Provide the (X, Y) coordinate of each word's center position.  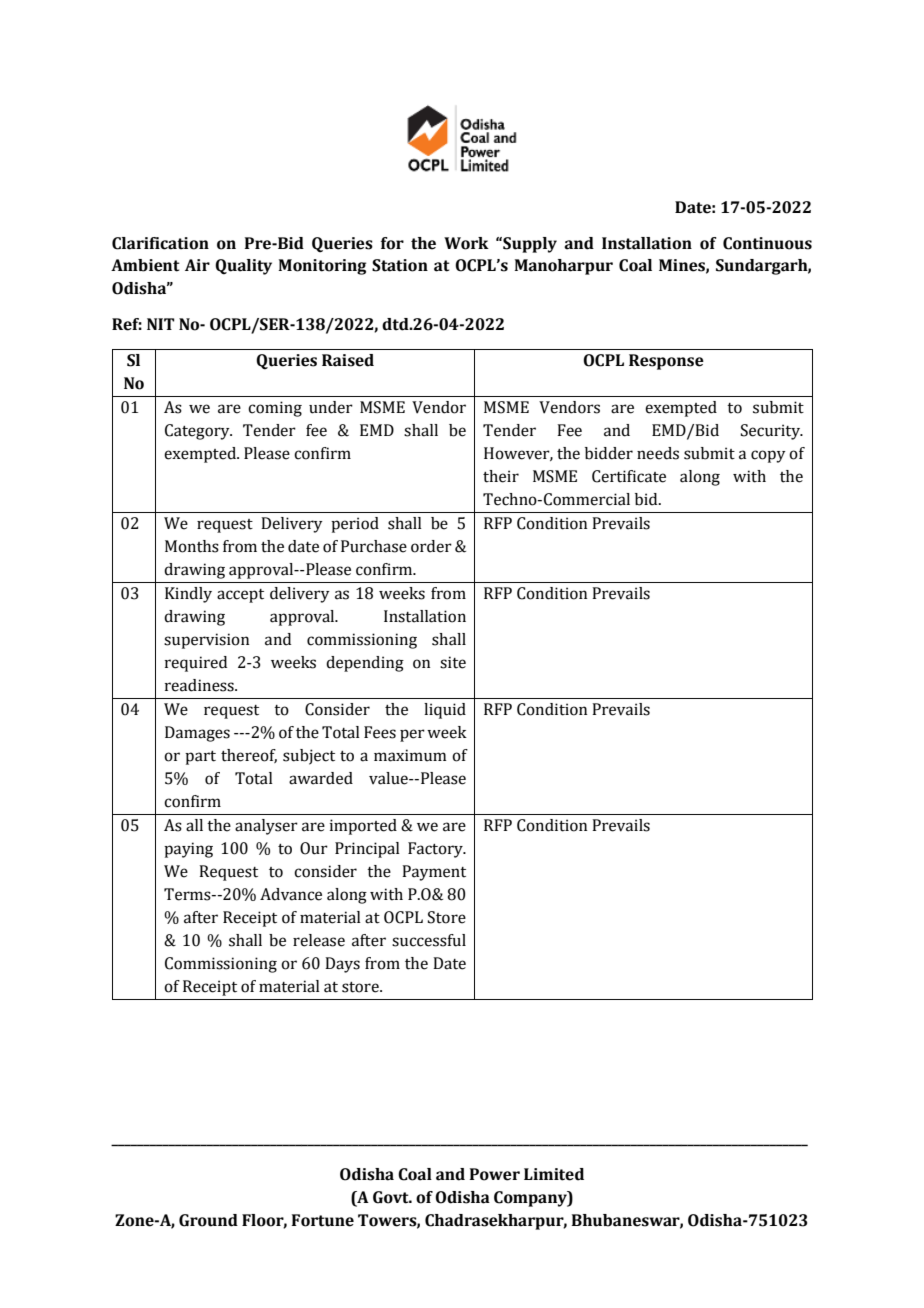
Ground (208, 1220)
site (453, 662)
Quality (243, 267)
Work (466, 243)
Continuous (767, 243)
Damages (197, 734)
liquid (445, 711)
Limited (554, 1174)
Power (495, 1174)
